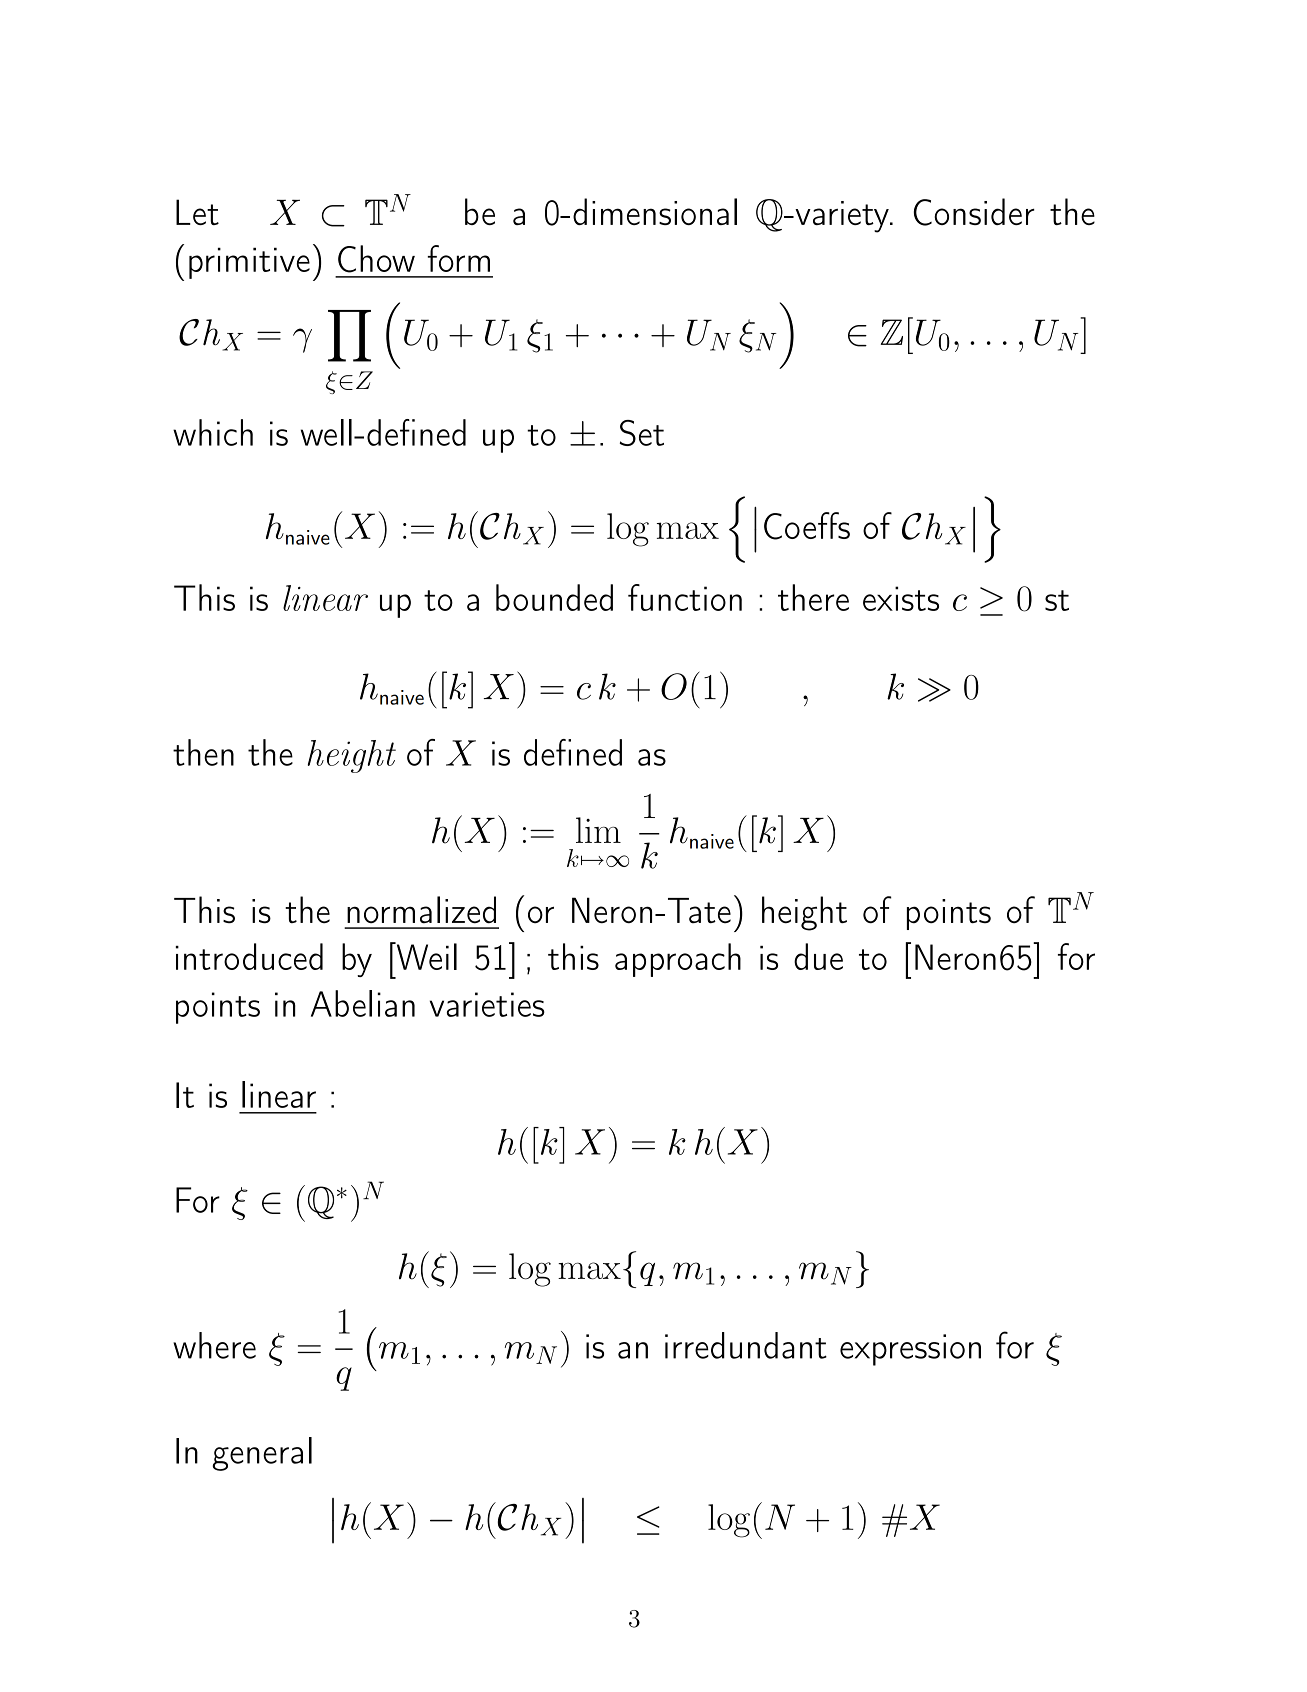 This screenshot has height=1692, width=1307. I want to click on Set, so click(642, 433).
